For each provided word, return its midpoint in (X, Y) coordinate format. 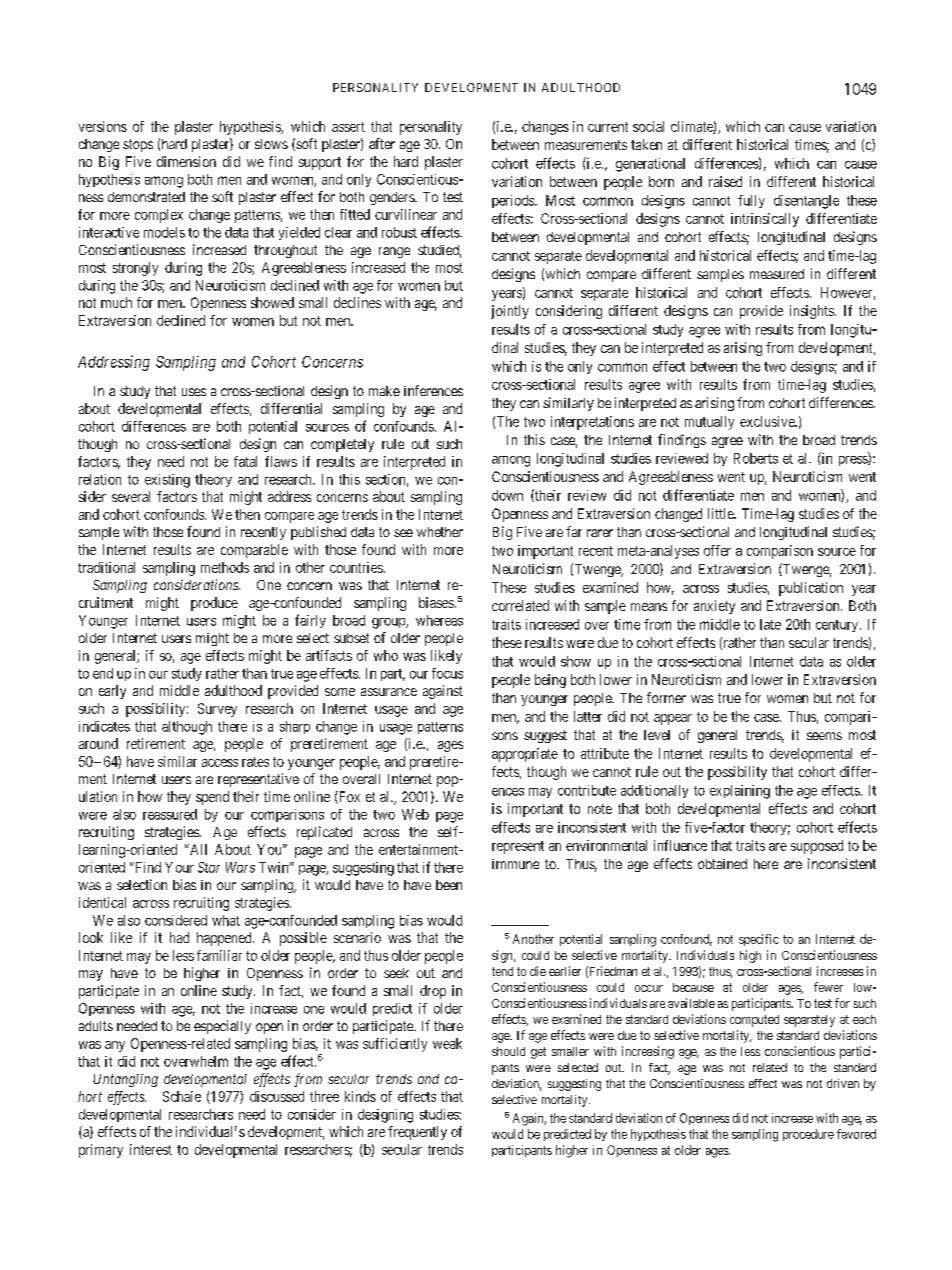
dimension (186, 161)
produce (214, 604)
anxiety (714, 607)
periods (514, 201)
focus (447, 673)
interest (151, 1149)
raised (725, 181)
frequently (417, 1133)
